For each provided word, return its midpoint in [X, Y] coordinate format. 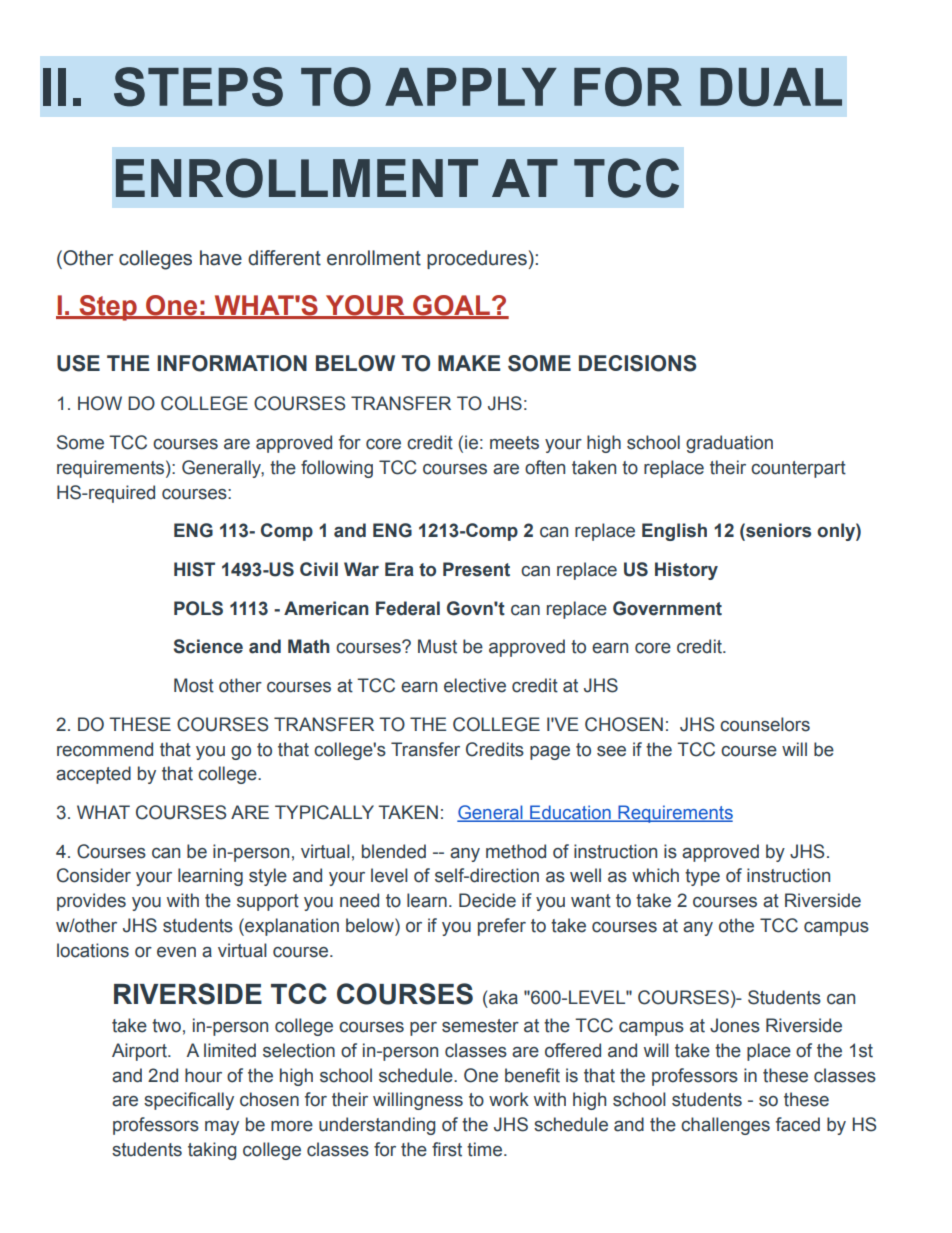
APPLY [471, 87]
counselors [765, 724]
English [674, 532]
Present [476, 569]
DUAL [771, 87]
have [221, 258]
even [176, 952]
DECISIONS [637, 363]
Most [194, 685]
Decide [487, 900]
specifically [189, 1101]
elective [475, 685]
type [702, 877]
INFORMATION [232, 363]
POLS [198, 608]
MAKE [469, 363]
